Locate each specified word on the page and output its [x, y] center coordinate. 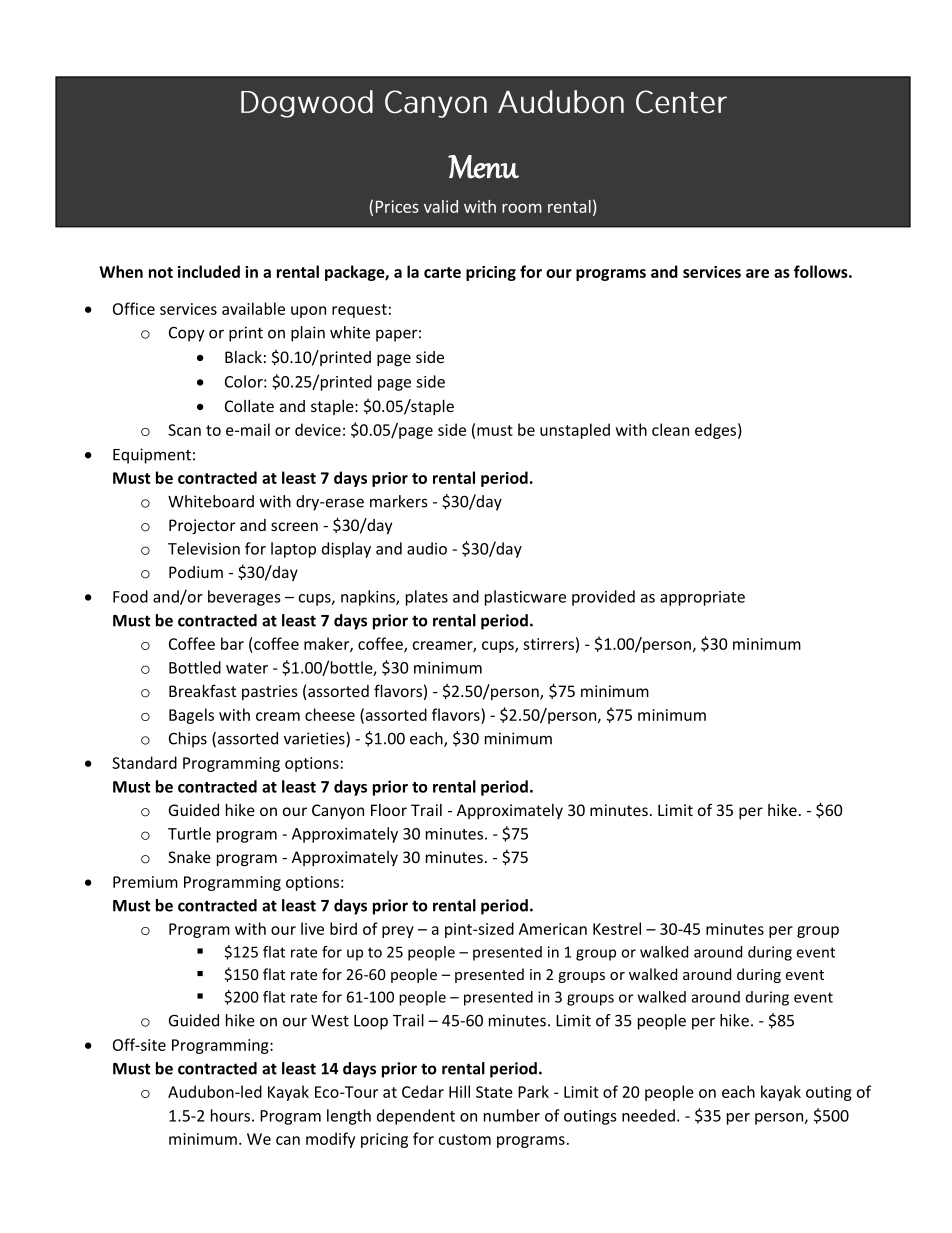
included [209, 271]
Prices [397, 206]
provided [603, 598]
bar [232, 643]
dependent [416, 1117]
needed [648, 1115]
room [522, 208]
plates [427, 598]
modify [330, 1140]
